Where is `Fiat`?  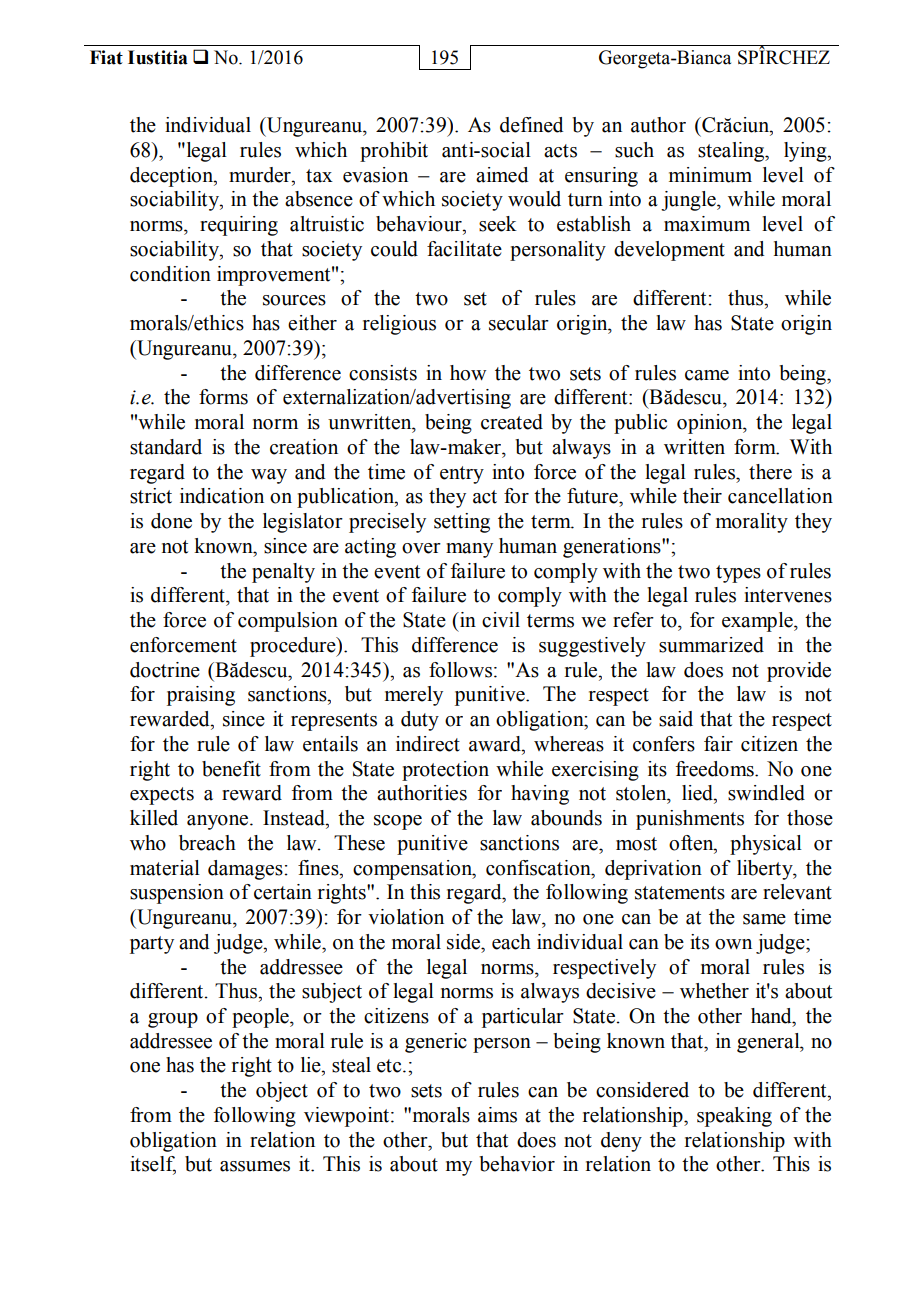 Fiat is located at coordinates (106, 57).
